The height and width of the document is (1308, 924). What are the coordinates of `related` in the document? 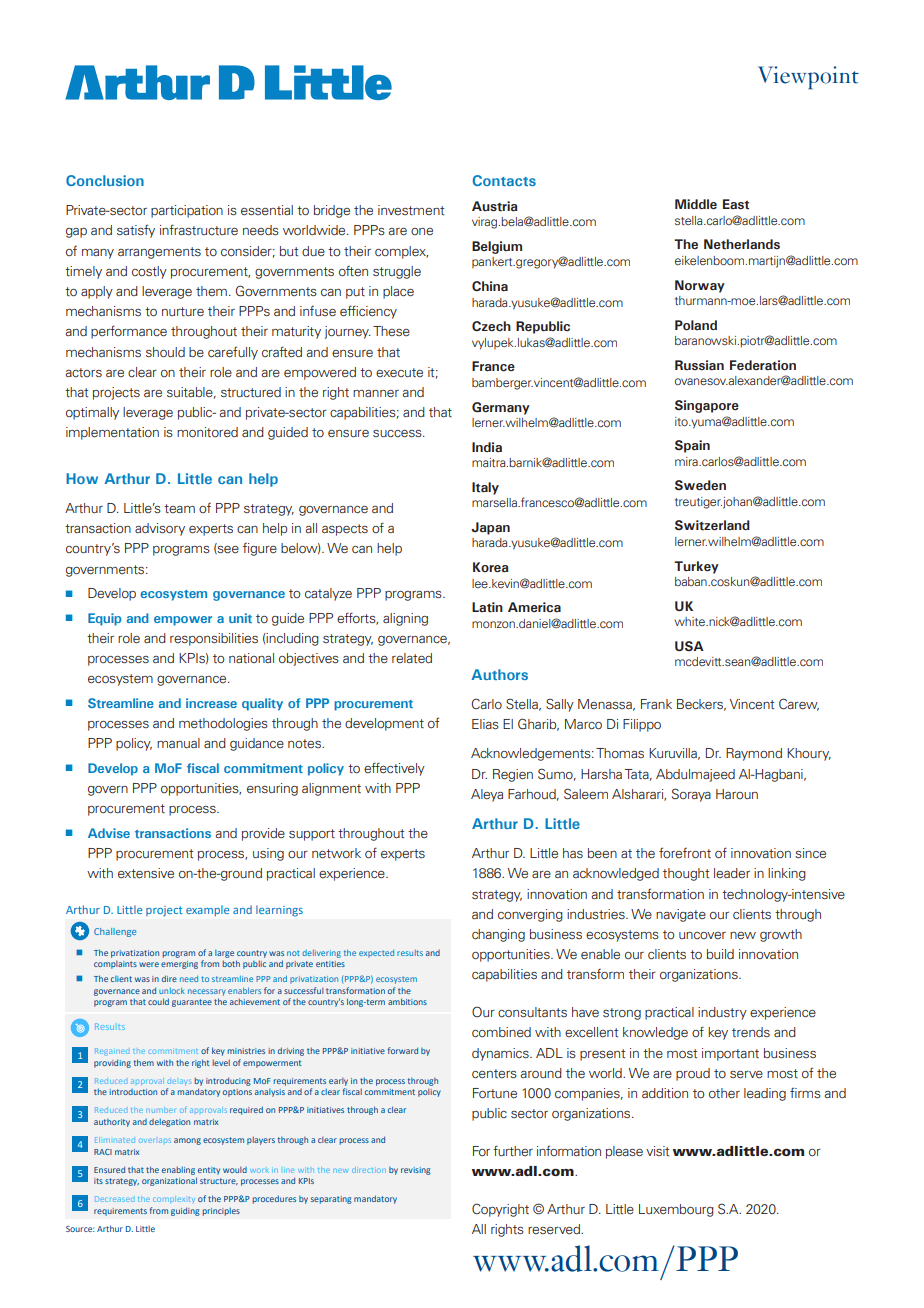 It's located at (412, 658).
